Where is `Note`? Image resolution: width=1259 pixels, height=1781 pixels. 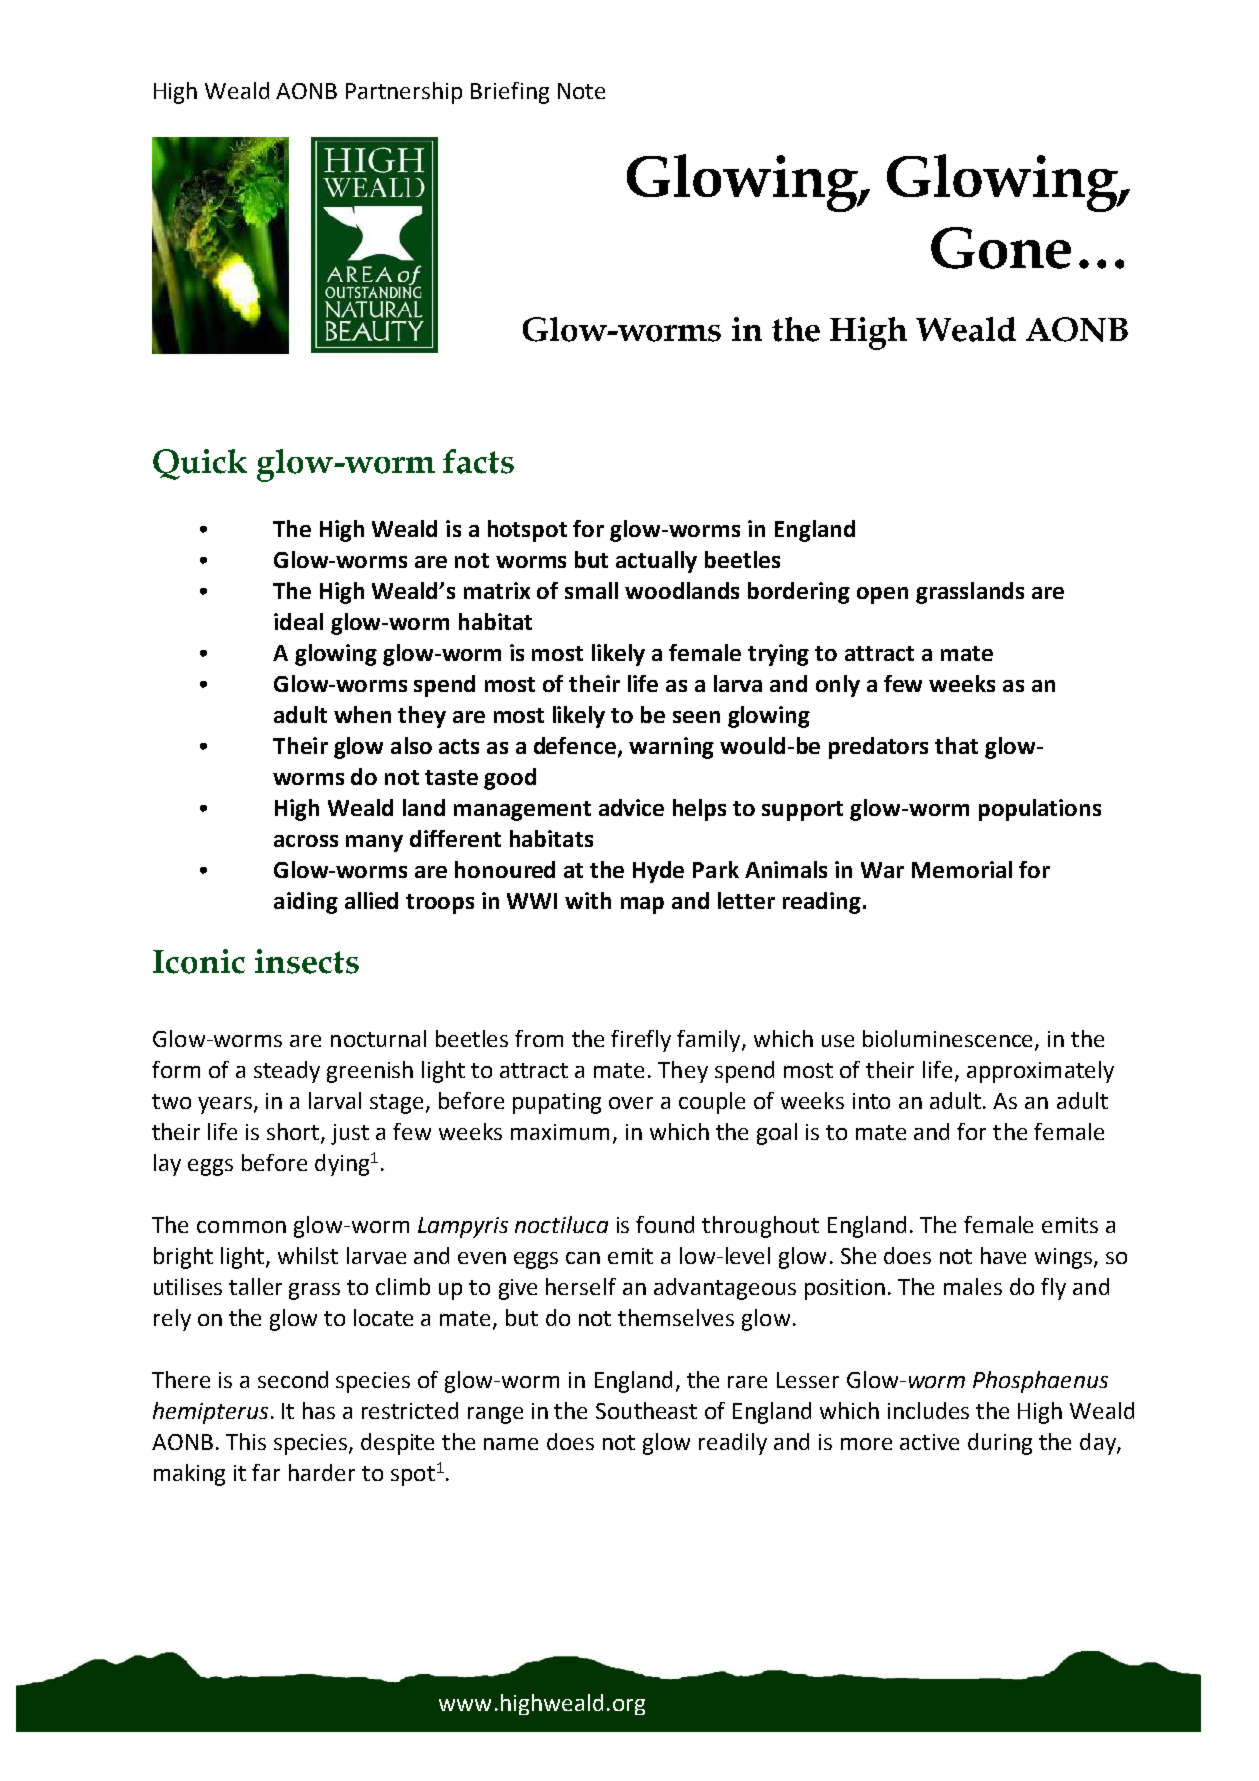
Note is located at coordinates (581, 91).
